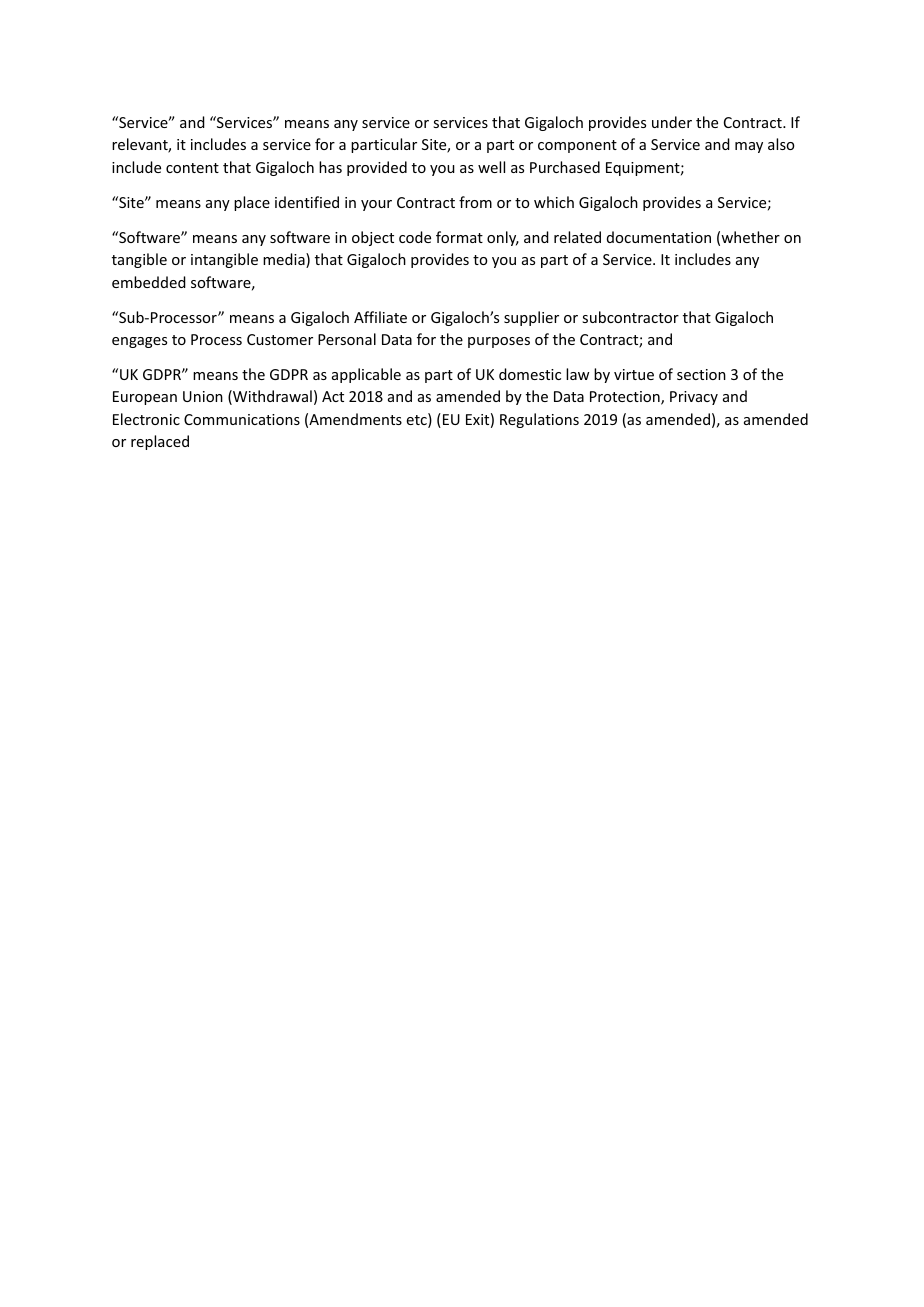 The image size is (924, 1307). Describe the element at coordinates (499, 342) in the screenshot. I see `purposes` at that location.
